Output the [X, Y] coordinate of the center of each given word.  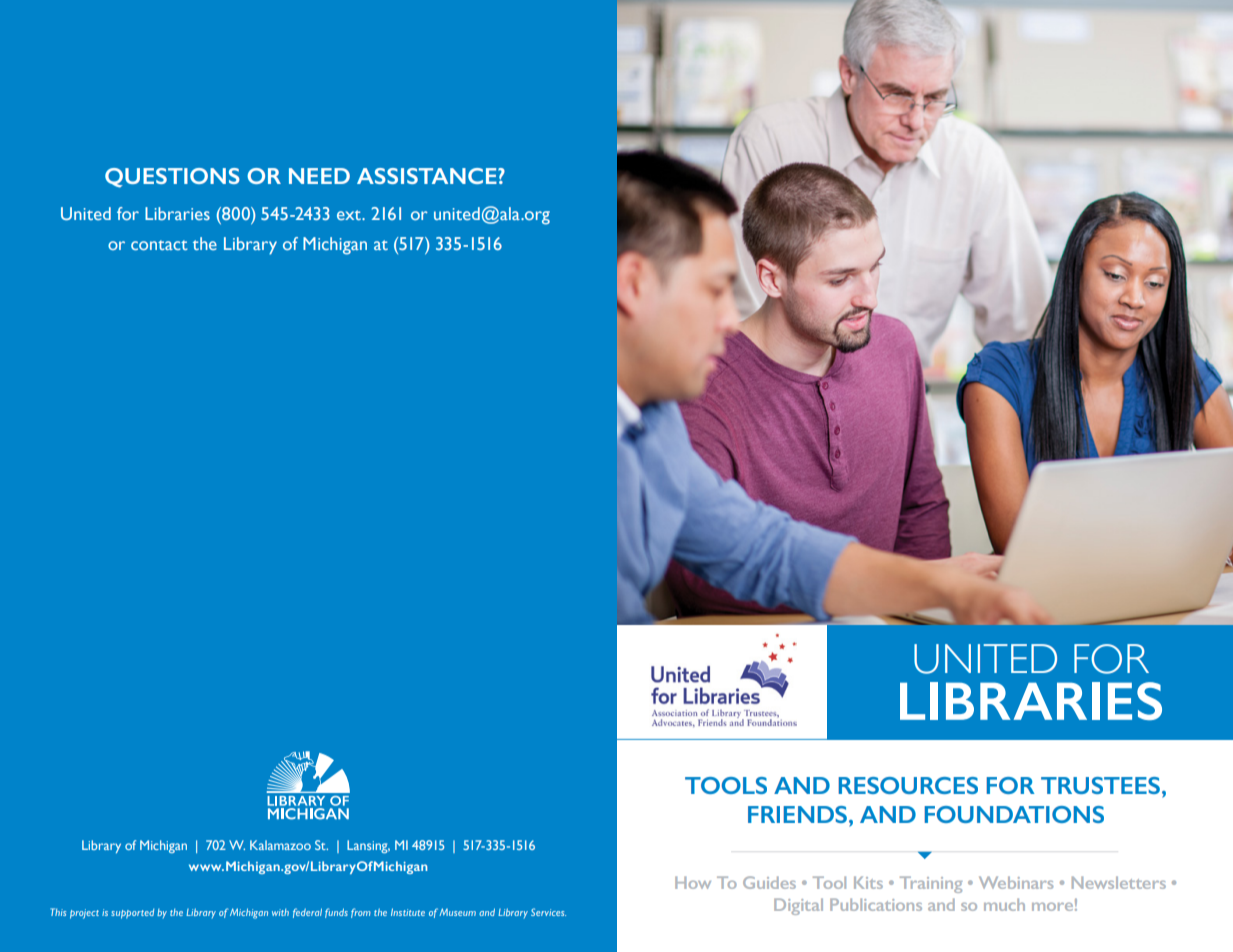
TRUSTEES [1100, 785]
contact [159, 245]
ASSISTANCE [428, 176]
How [693, 882]
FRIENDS [797, 814]
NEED [319, 176]
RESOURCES [908, 785]
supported [132, 914]
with [280, 912]
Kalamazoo [280, 845]
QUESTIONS [172, 178]
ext [350, 215]
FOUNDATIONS [1014, 814]
